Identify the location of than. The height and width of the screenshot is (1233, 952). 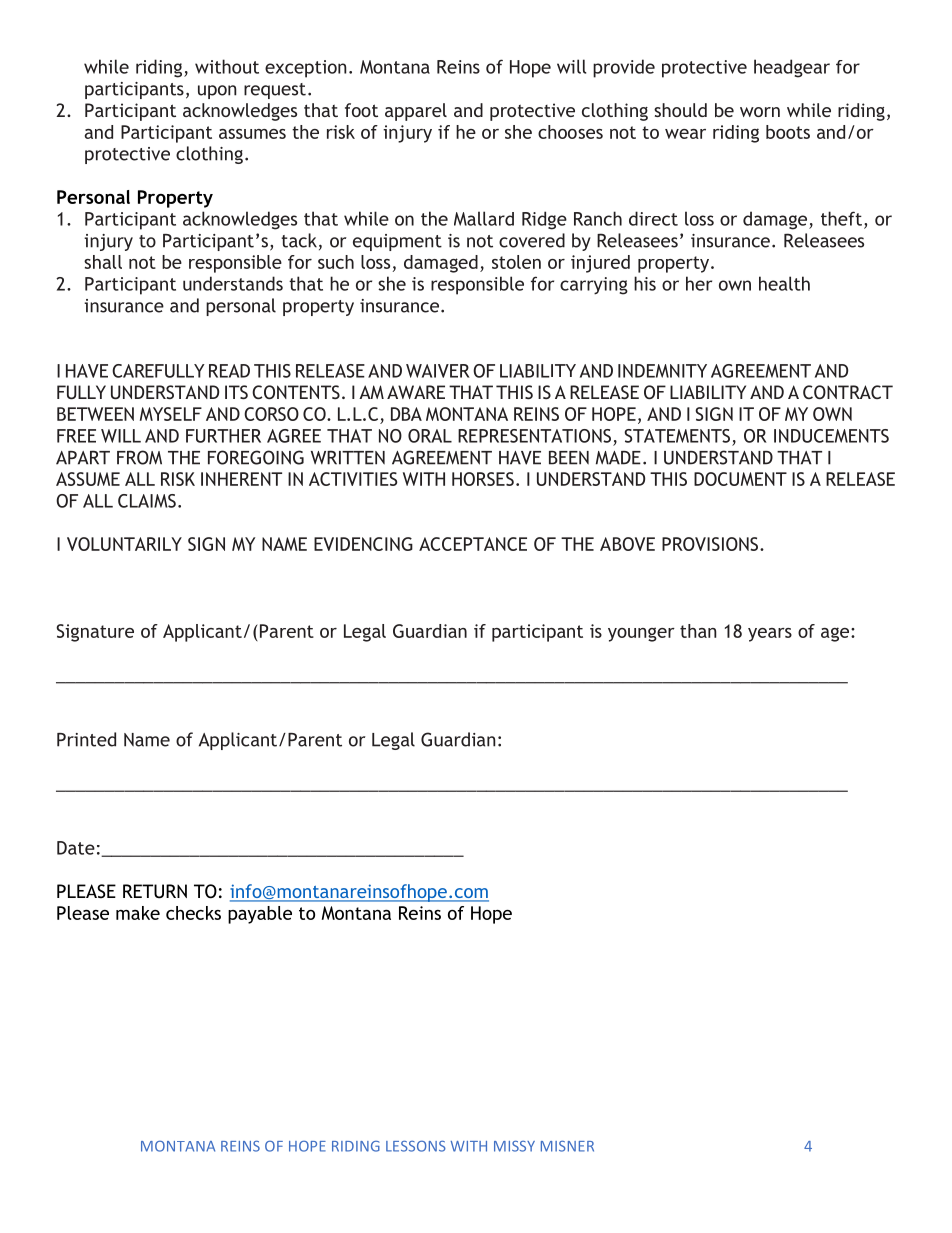
(698, 631).
